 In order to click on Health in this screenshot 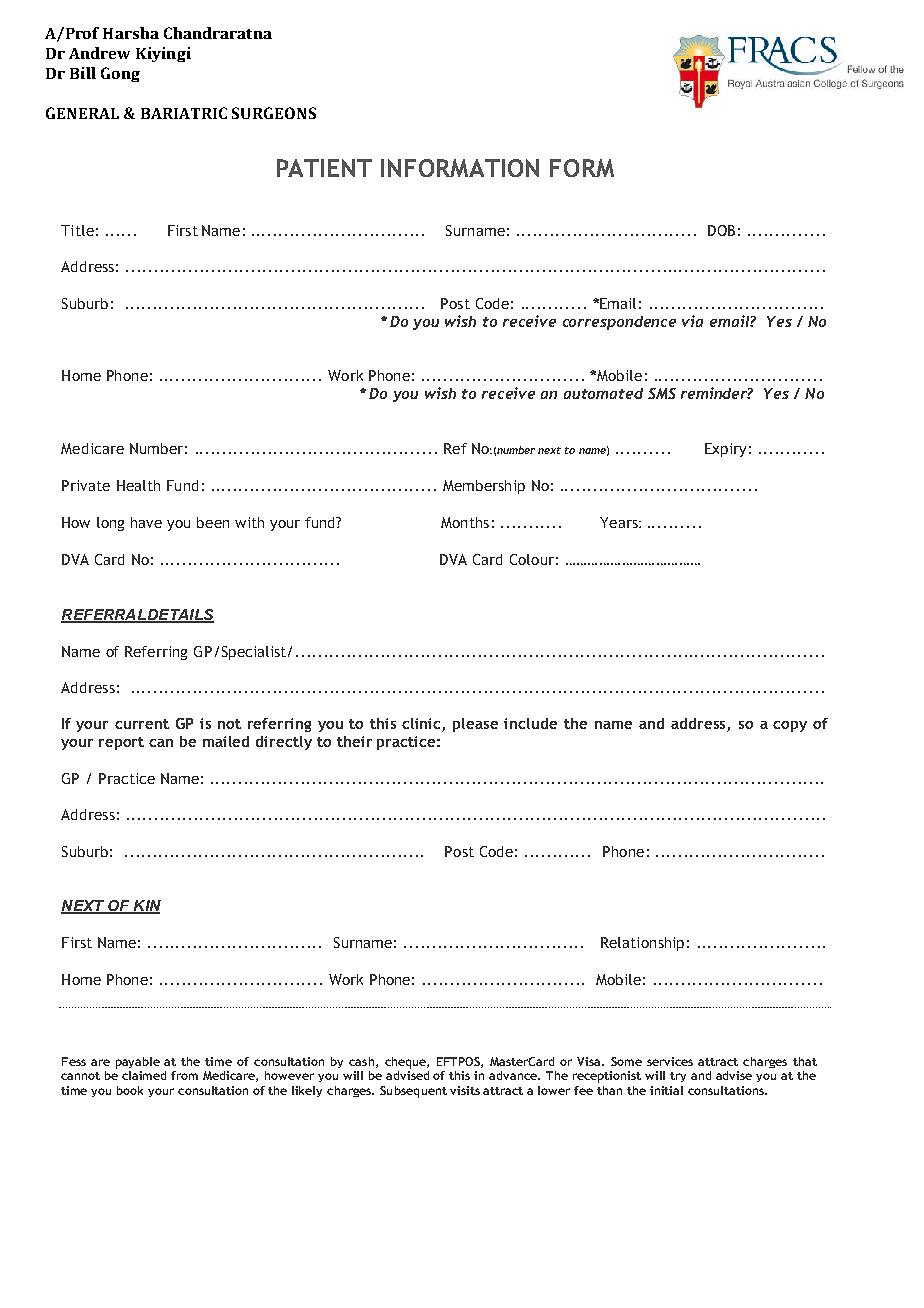, I will do `click(138, 485)`.
